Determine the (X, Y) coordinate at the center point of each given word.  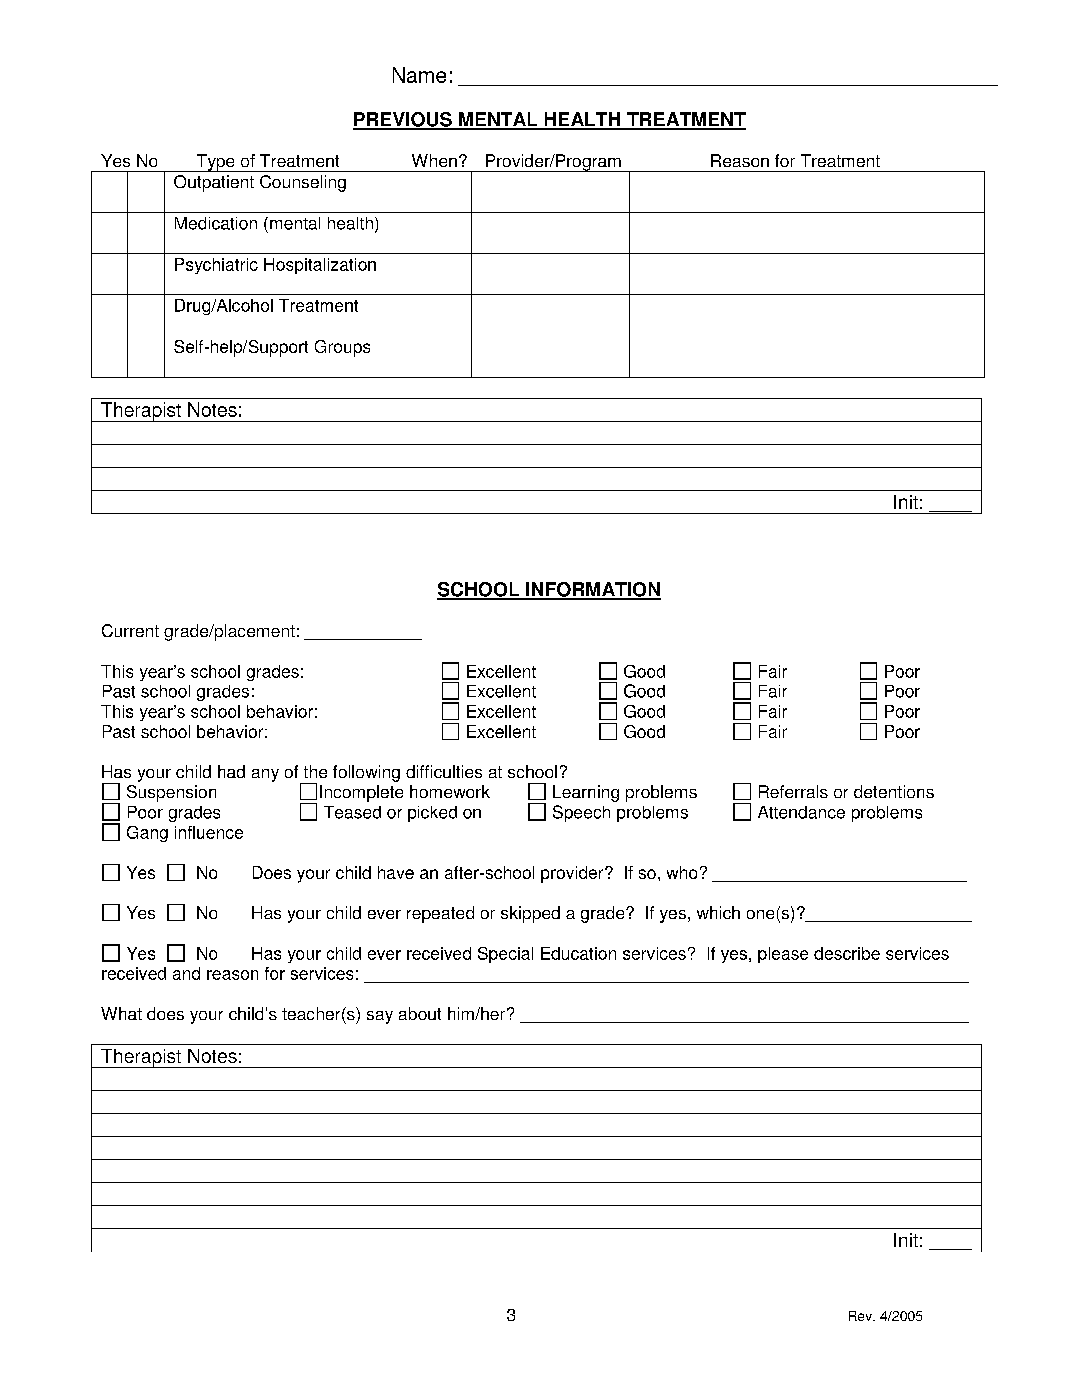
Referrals (793, 791)
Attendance (801, 812)
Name (419, 75)
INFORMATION (592, 590)
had (231, 771)
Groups (342, 348)
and (186, 973)
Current (130, 630)
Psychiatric (216, 266)
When (434, 160)
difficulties (444, 771)
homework (450, 791)
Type (215, 163)
